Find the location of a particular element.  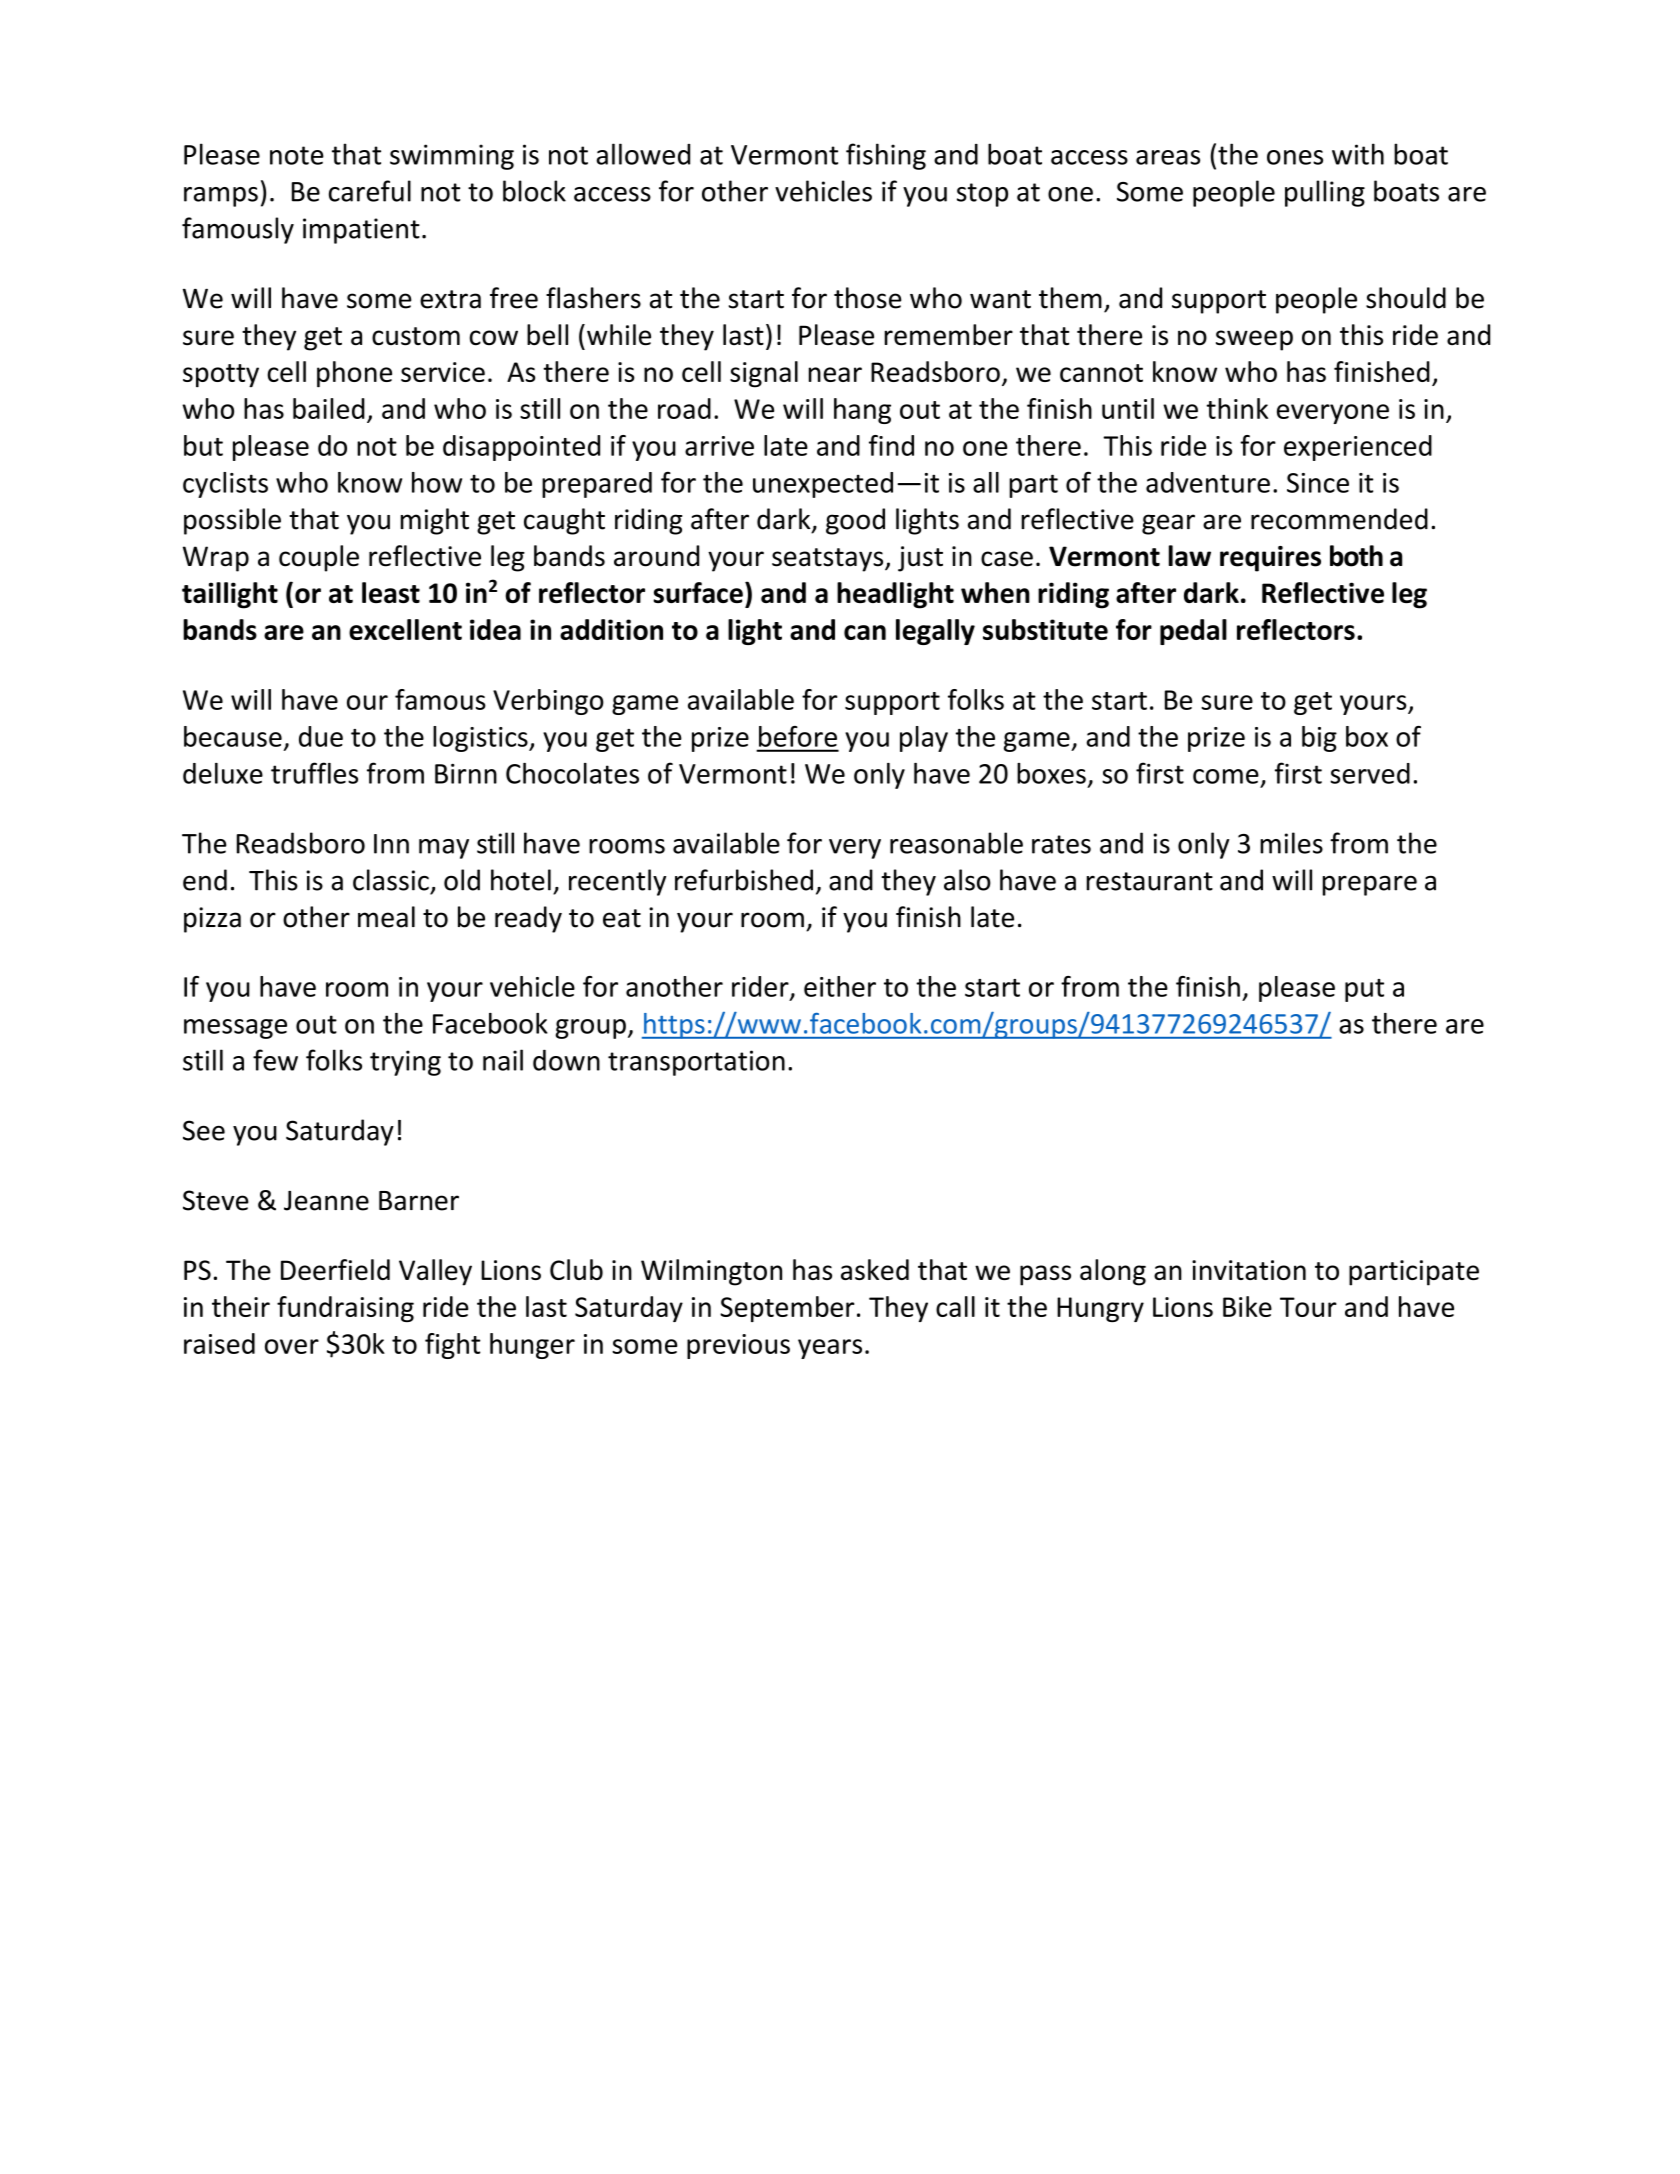

trying is located at coordinates (405, 1063).
